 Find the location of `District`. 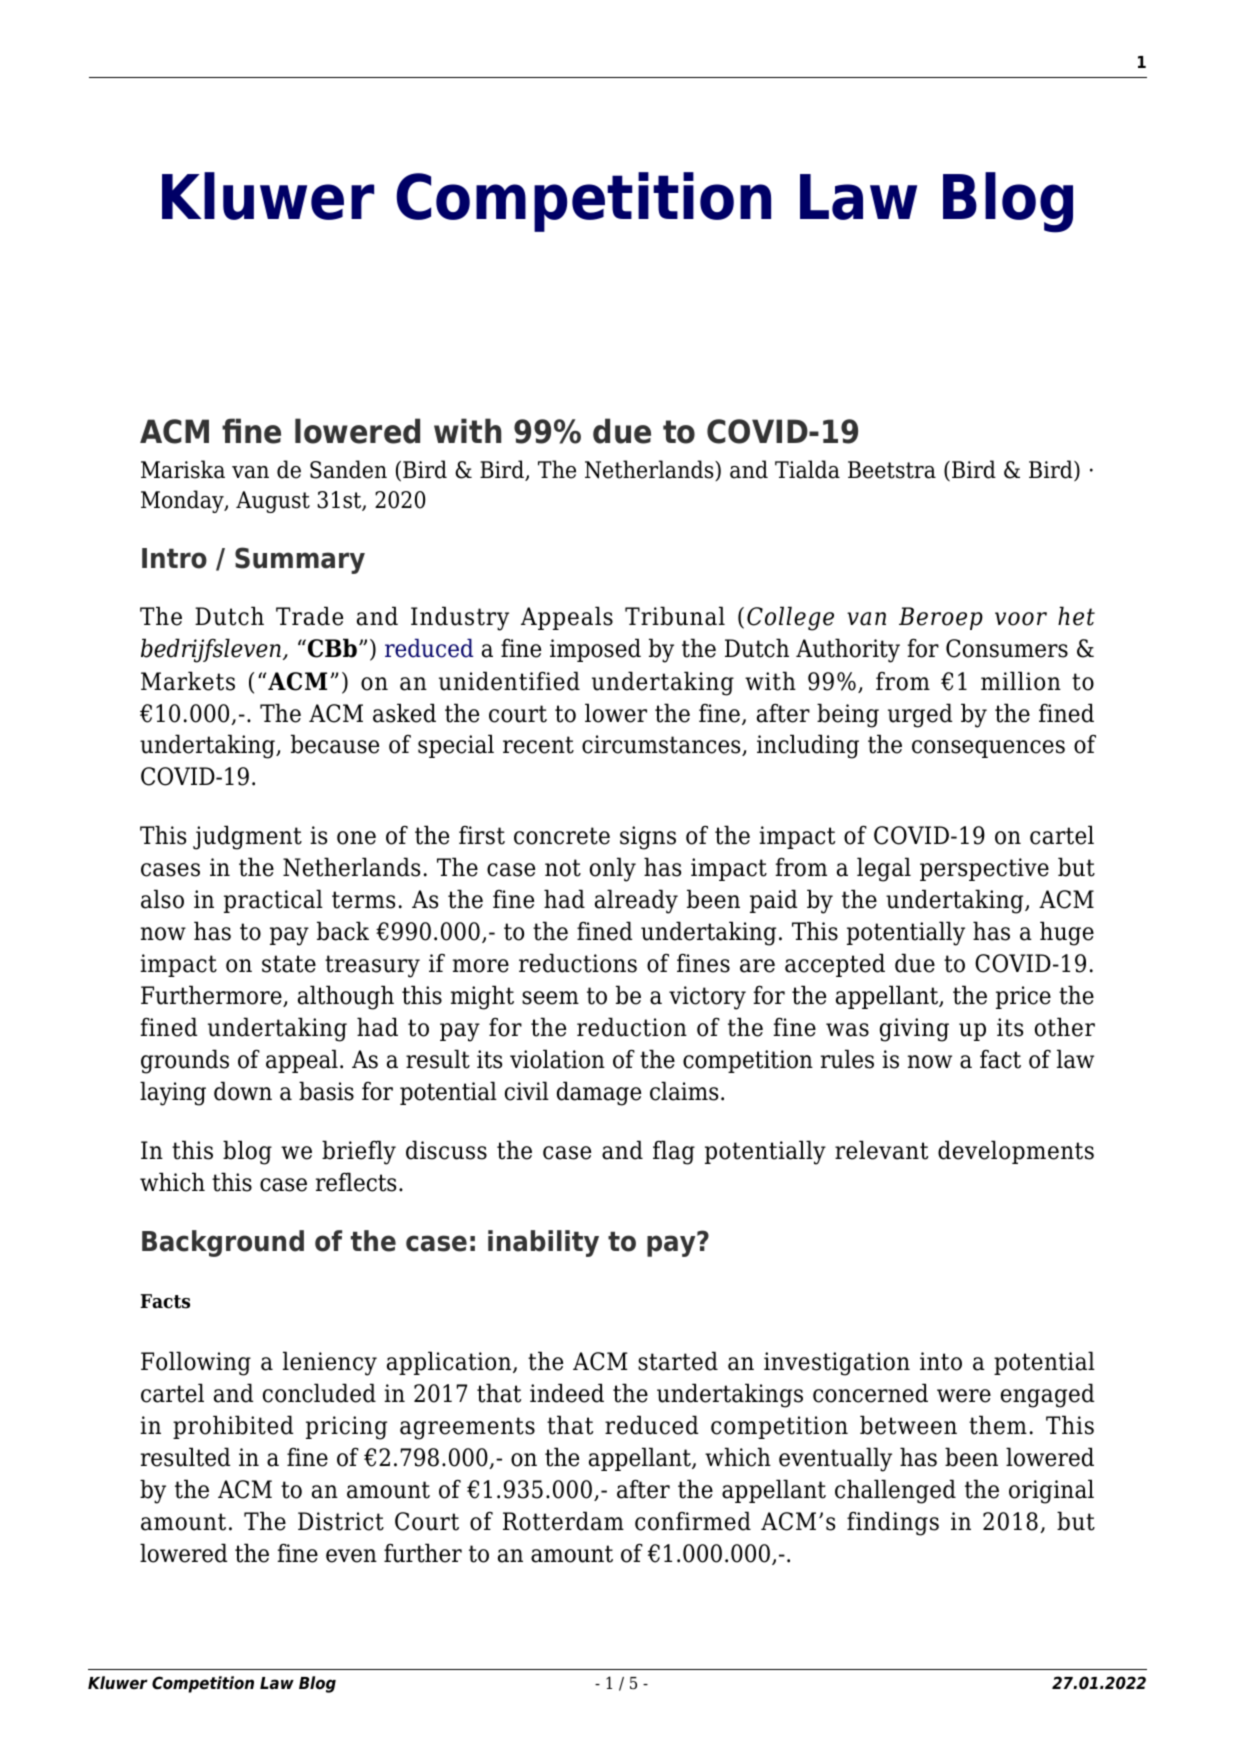

District is located at coordinates (341, 1521).
